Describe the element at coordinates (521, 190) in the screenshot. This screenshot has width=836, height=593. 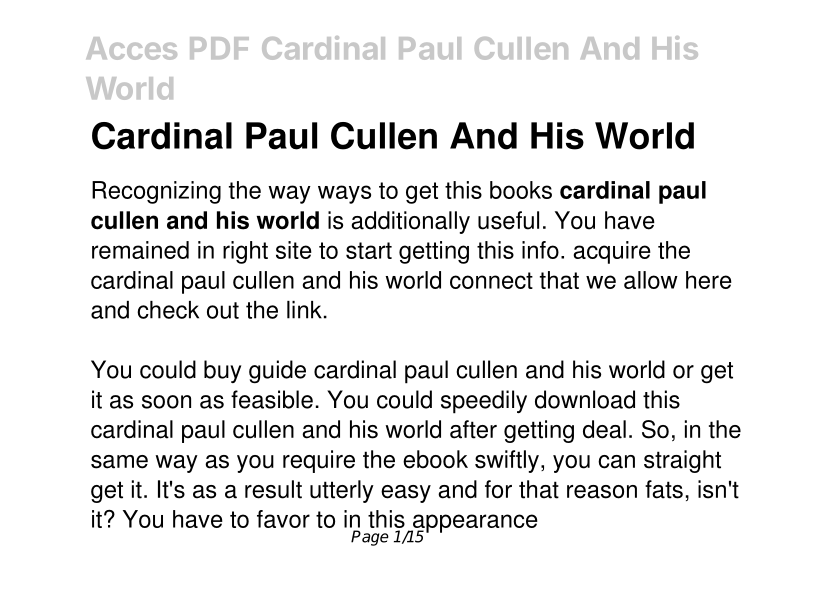
I see `books` at that location.
